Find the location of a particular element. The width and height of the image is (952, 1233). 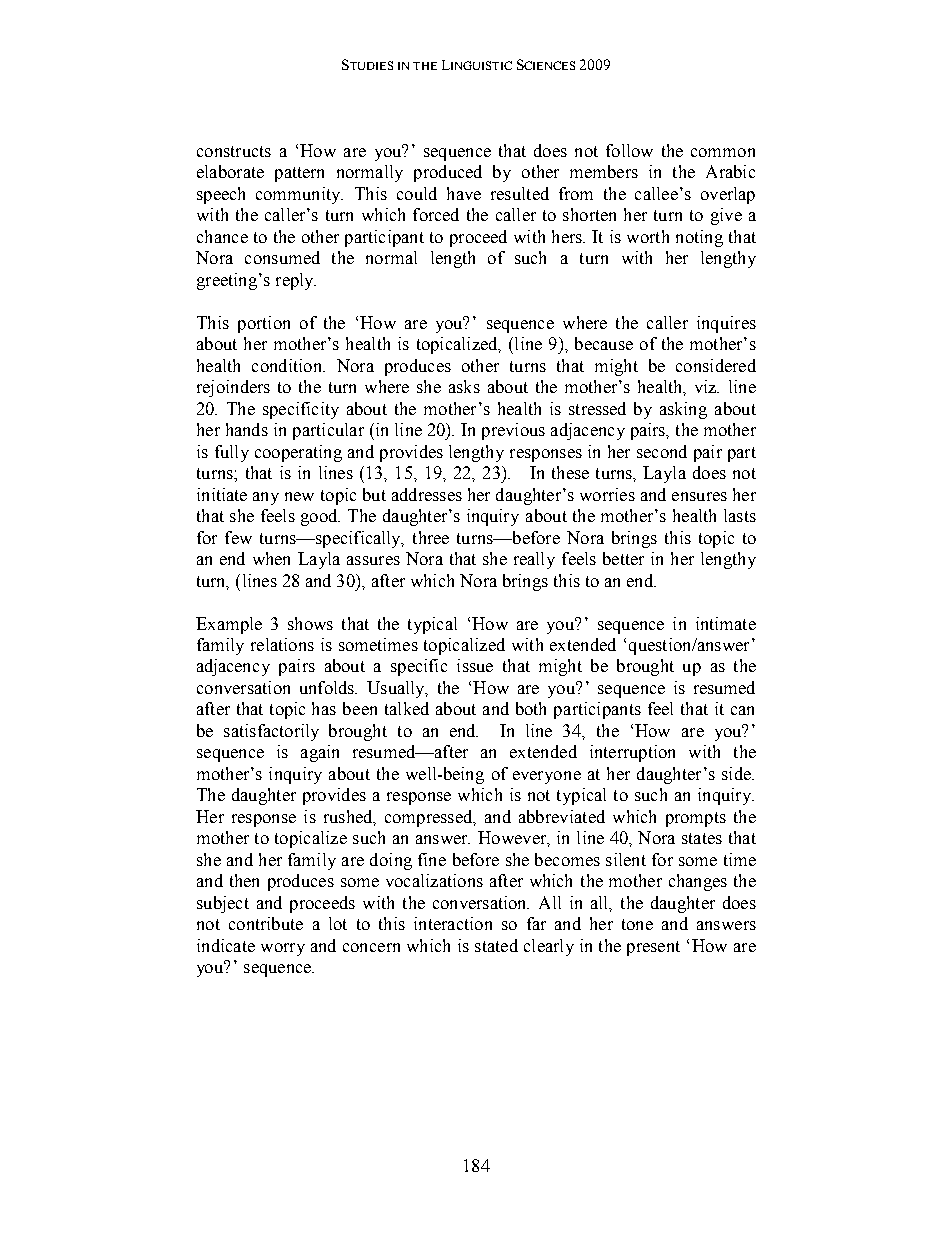

contribute is located at coordinates (266, 923).
